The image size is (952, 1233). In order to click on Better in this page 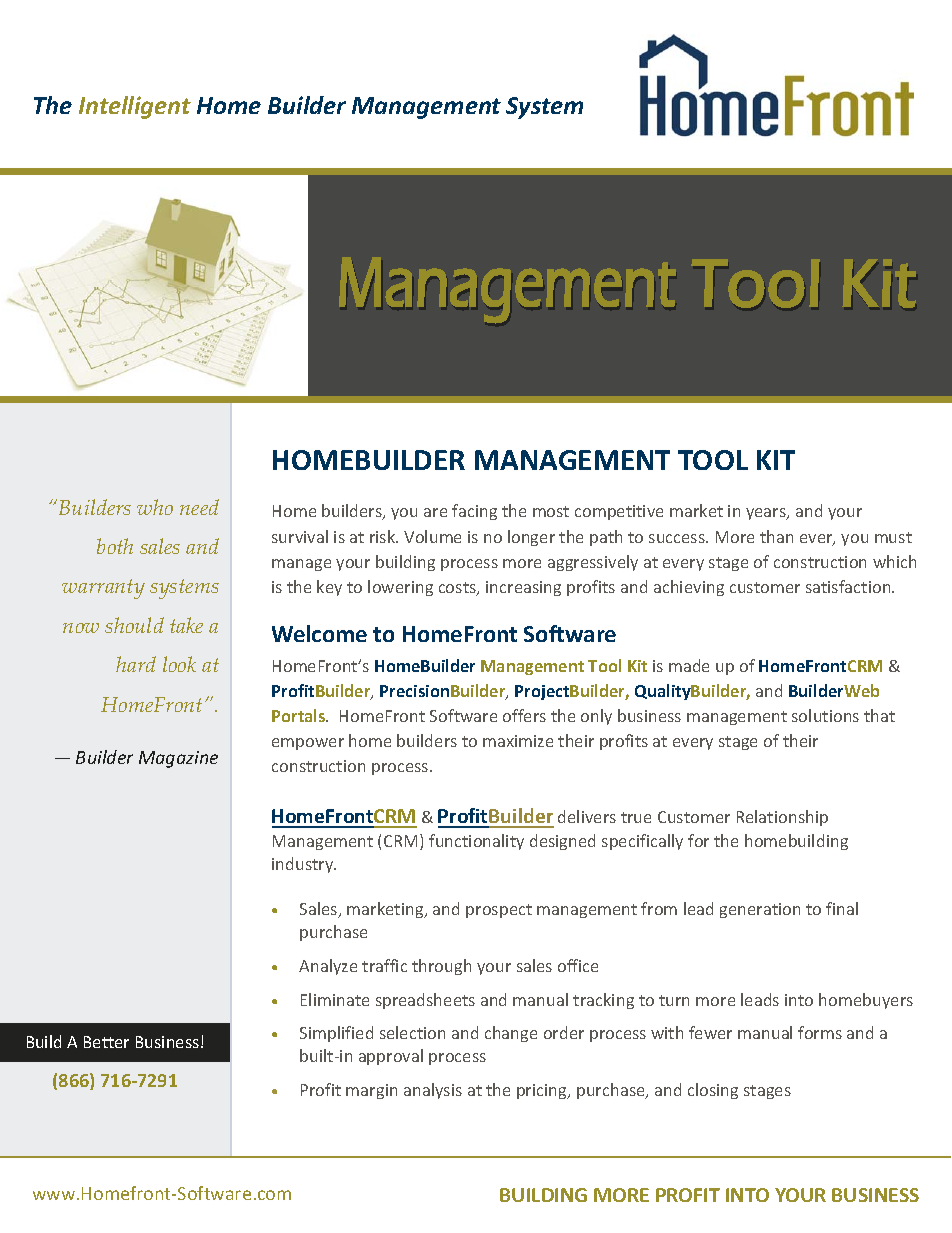, I will do `click(106, 1042)`.
